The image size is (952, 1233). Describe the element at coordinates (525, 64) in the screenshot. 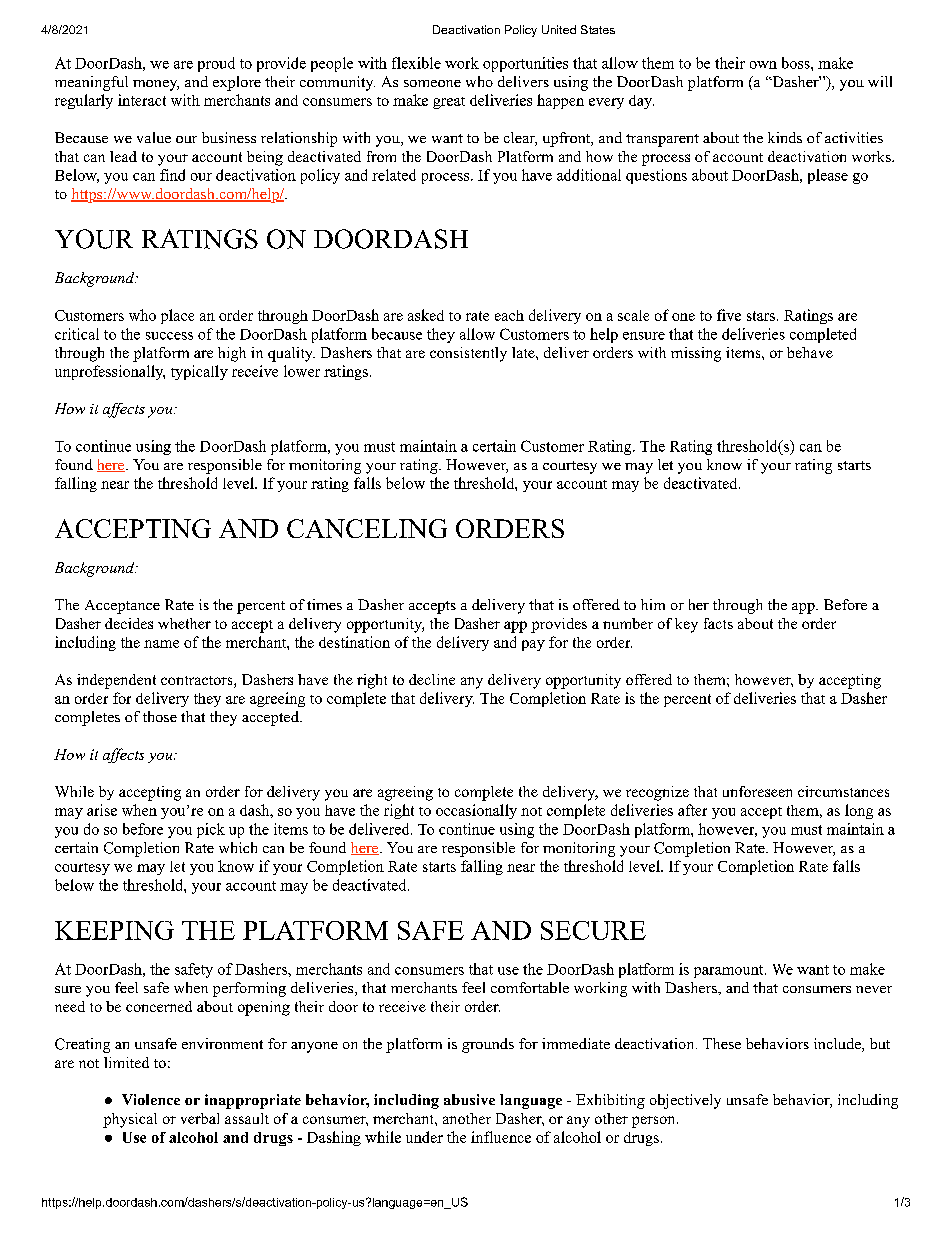

I see `opportunities` at that location.
